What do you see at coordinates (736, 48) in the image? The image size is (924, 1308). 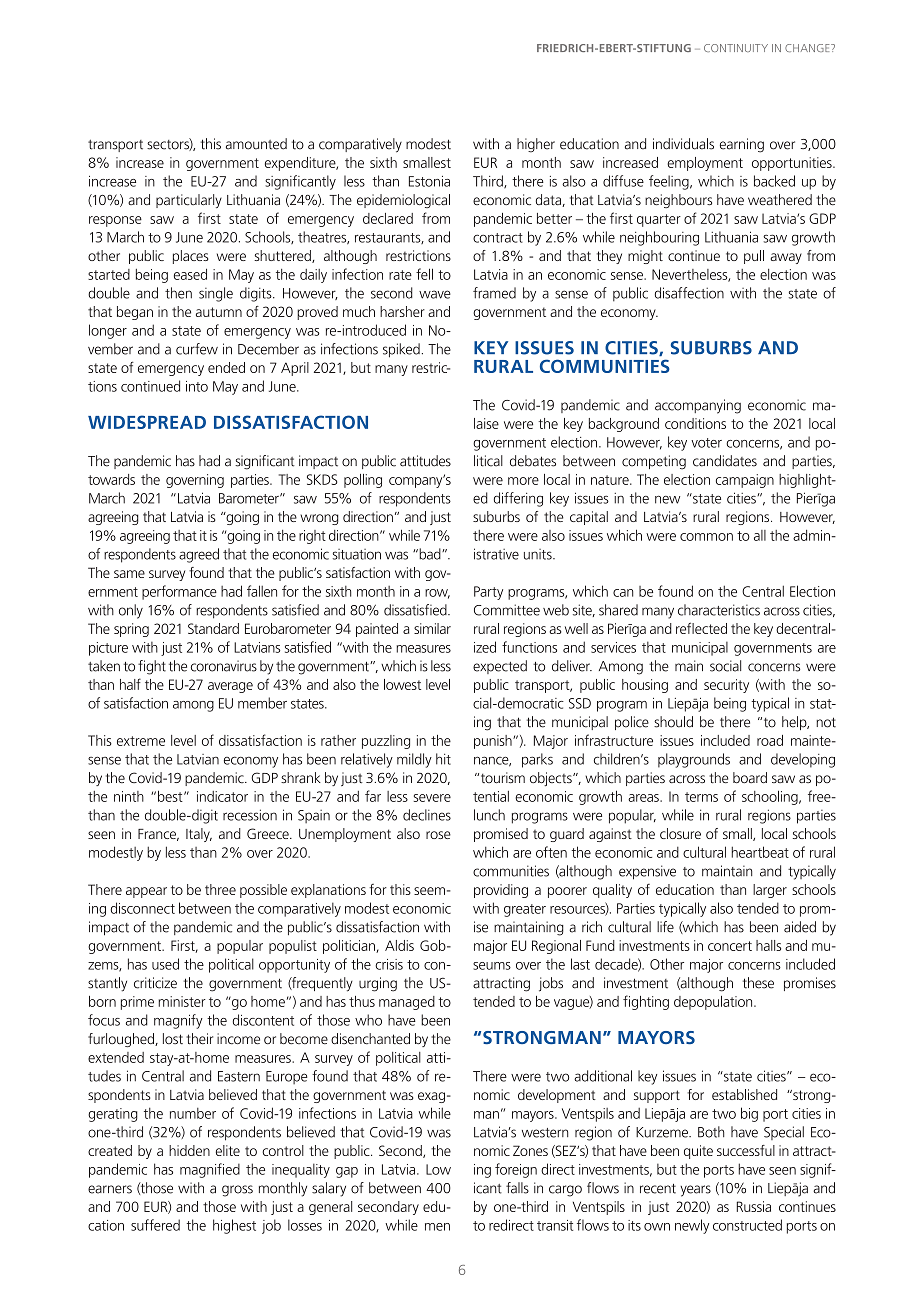 I see `CONTINUITY` at bounding box center [736, 48].
